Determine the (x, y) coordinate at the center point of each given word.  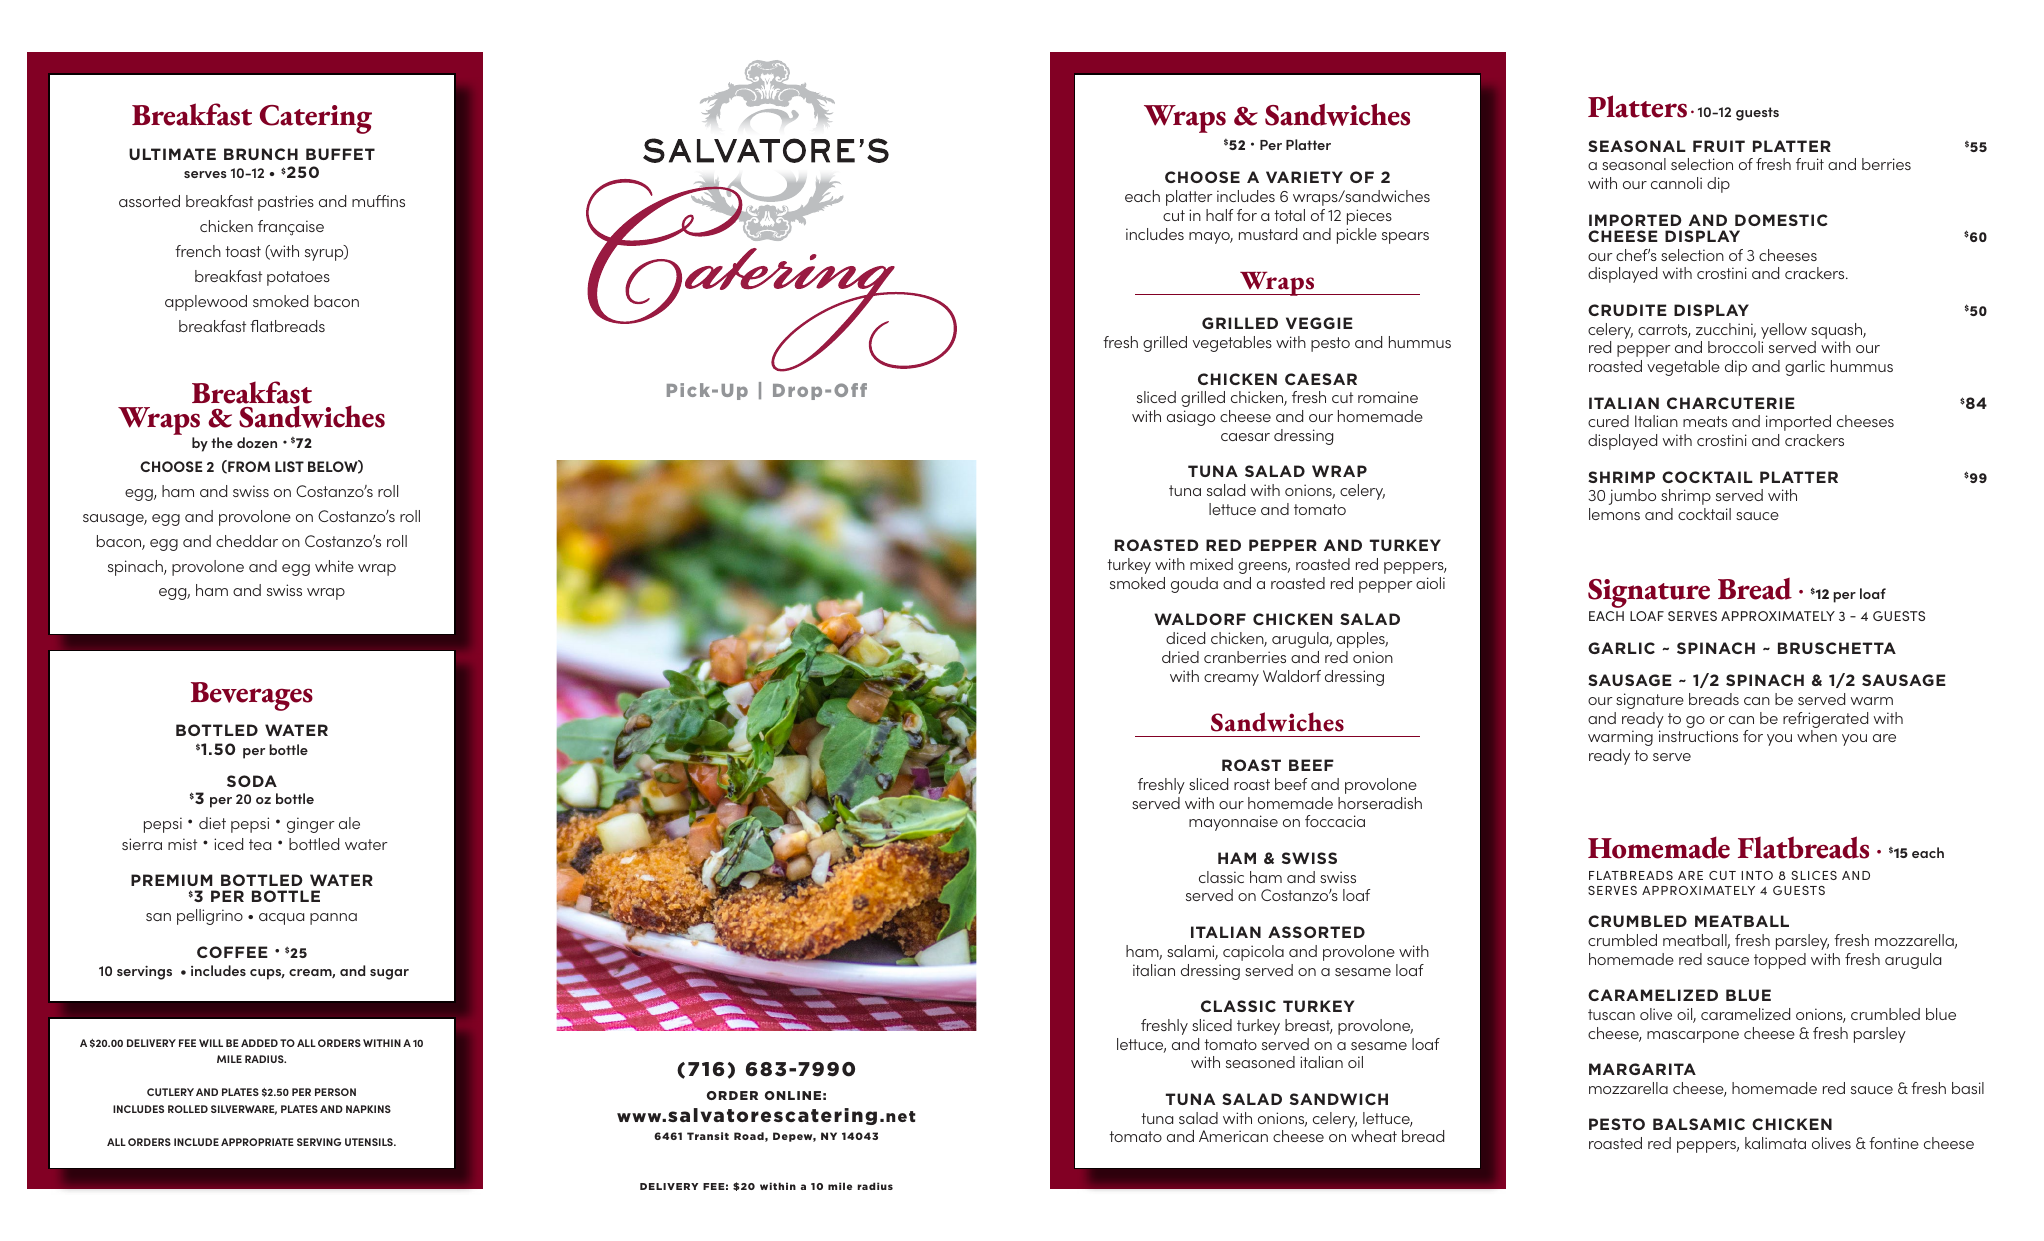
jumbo (1632, 497)
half (1219, 215)
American (1233, 1136)
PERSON (335, 1092)
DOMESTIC (1781, 220)
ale (349, 823)
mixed (1211, 564)
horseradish (1380, 803)
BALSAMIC (1699, 1124)
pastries (286, 203)
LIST (289, 466)
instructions (1698, 736)
